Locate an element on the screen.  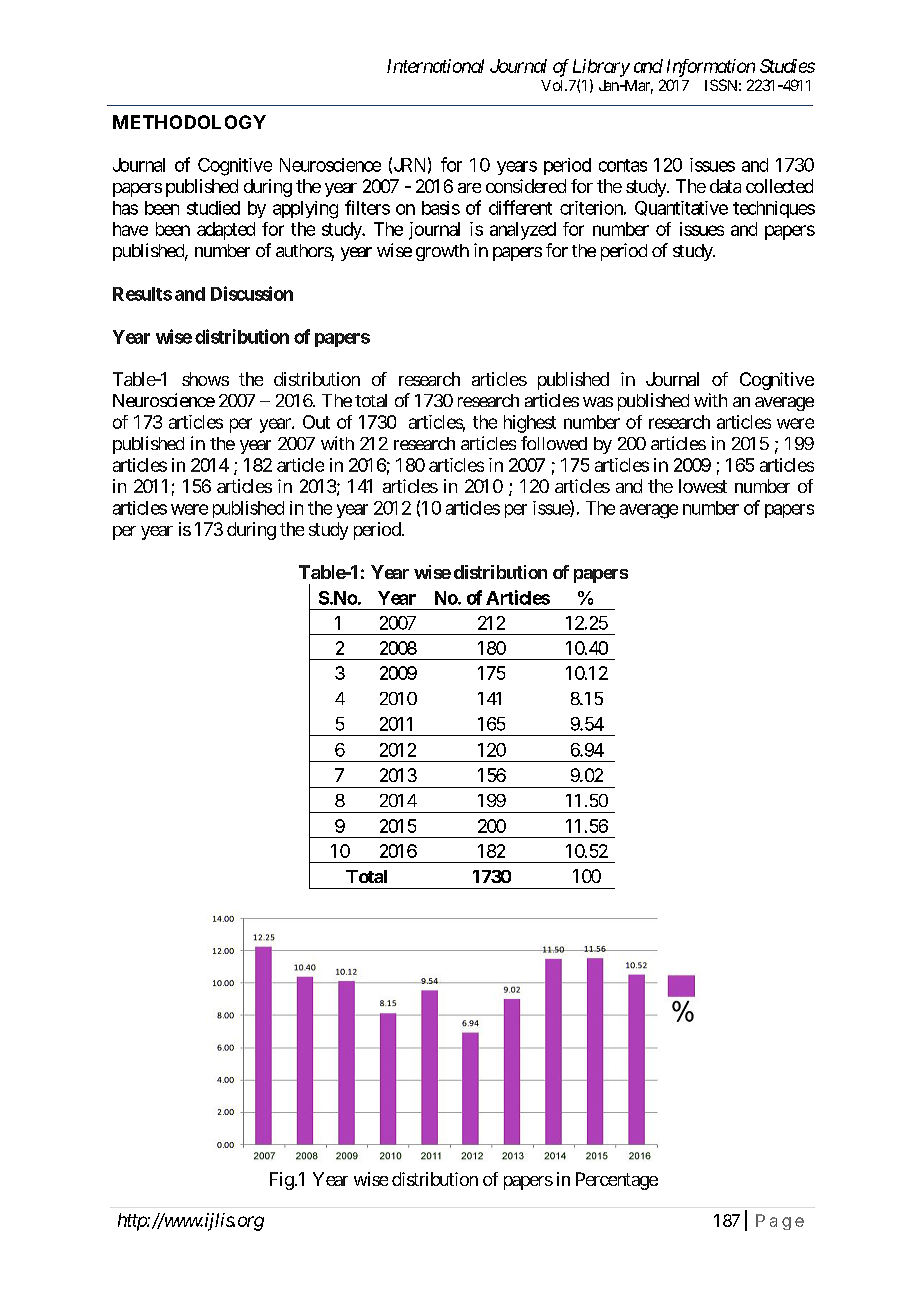
Percentage is located at coordinates (617, 1181).
